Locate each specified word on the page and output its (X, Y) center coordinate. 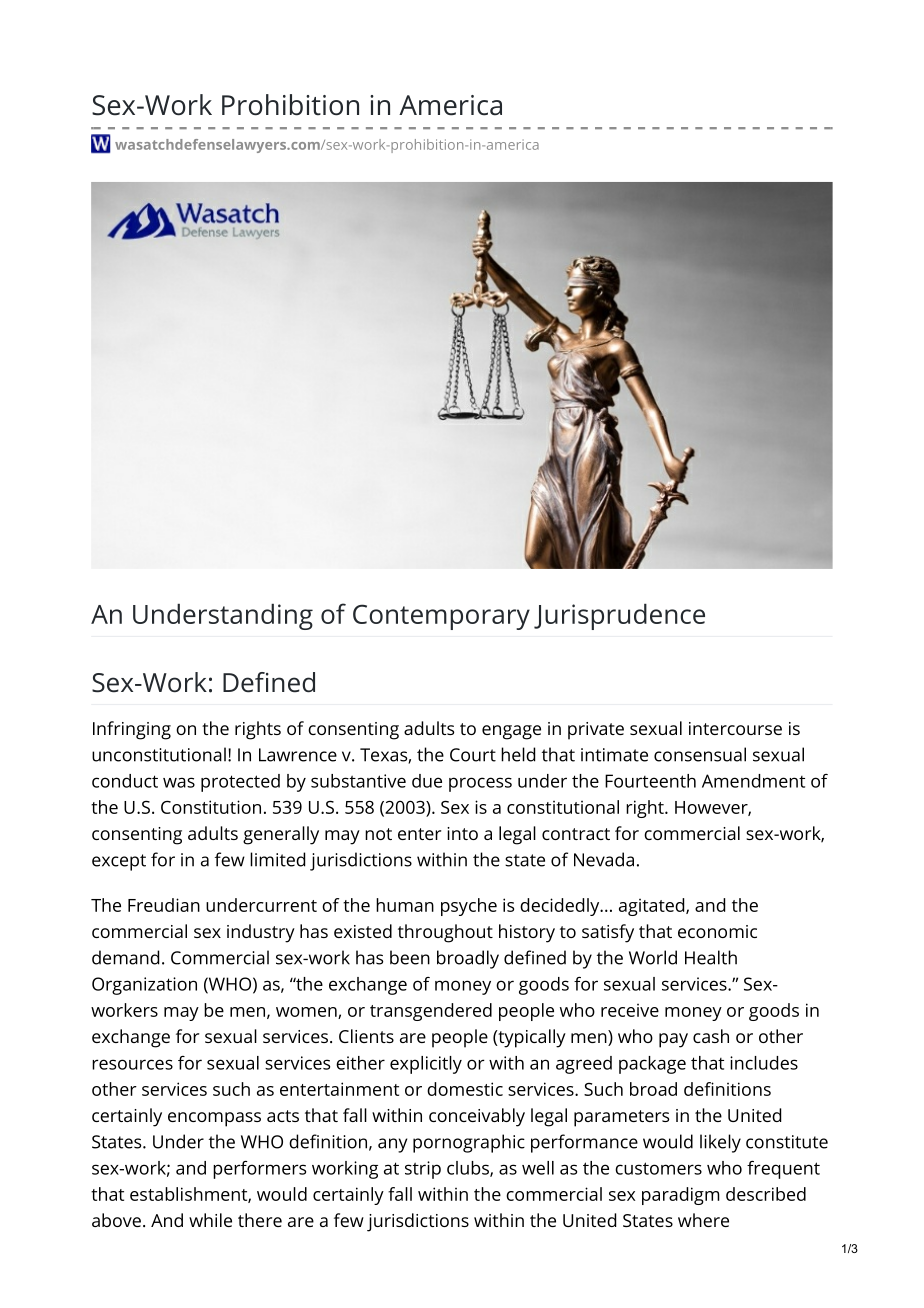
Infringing (132, 730)
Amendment (753, 781)
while (210, 1220)
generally (281, 835)
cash (711, 1036)
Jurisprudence (619, 617)
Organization (144, 986)
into (462, 833)
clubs (469, 1169)
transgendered (431, 1012)
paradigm (681, 1196)
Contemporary (441, 617)
